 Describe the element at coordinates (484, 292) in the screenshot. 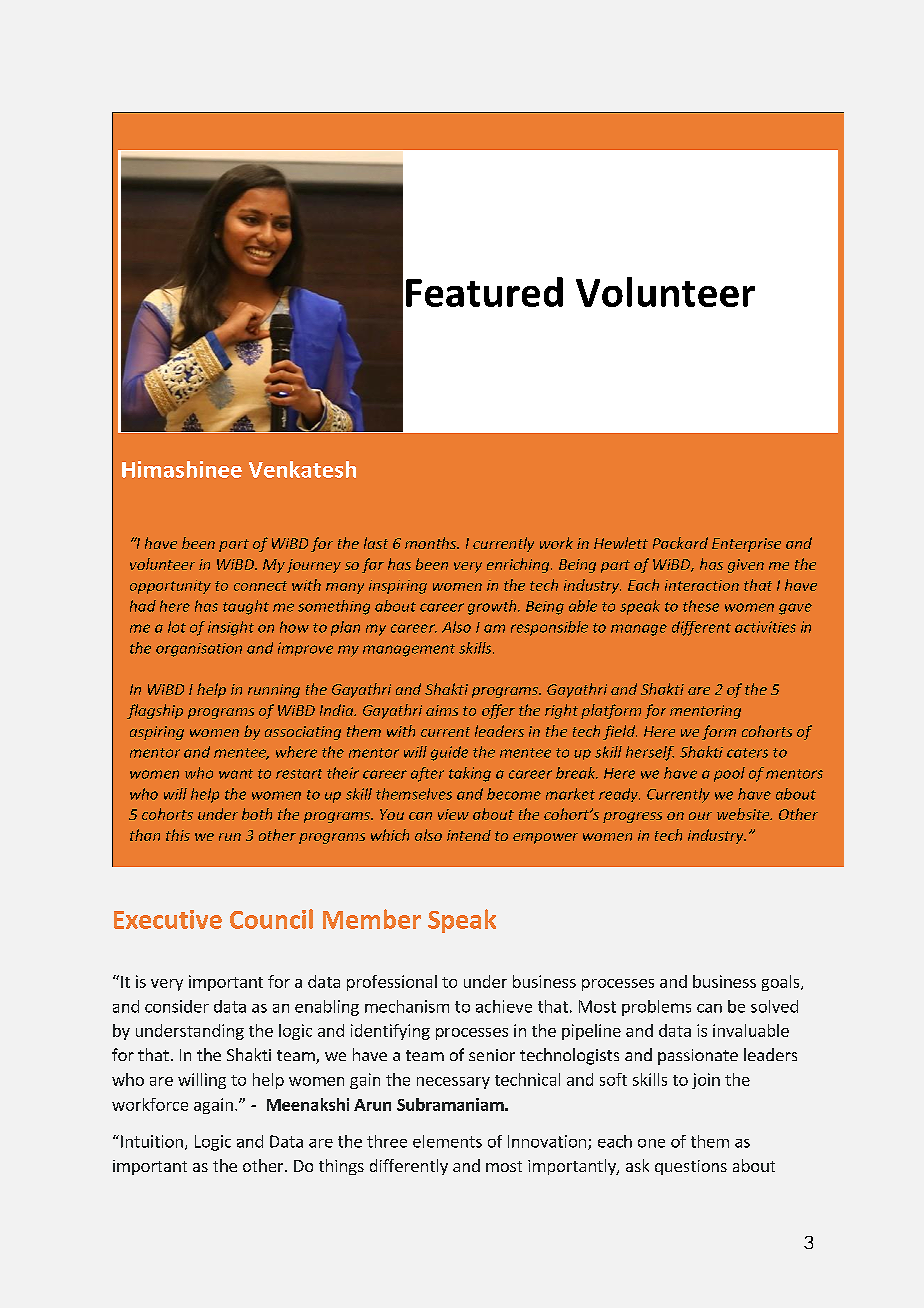

I see `Featured` at that location.
